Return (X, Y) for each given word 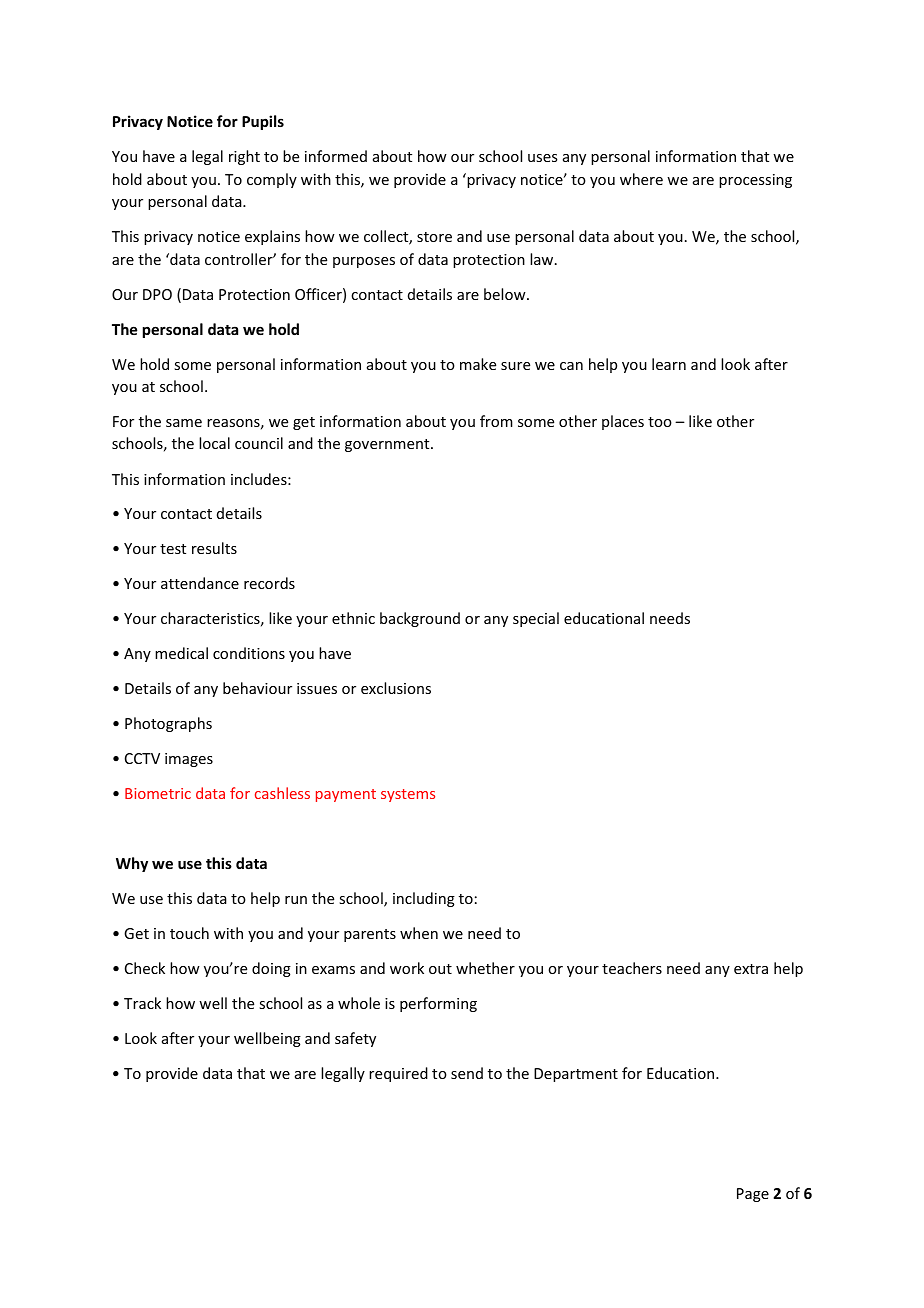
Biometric (158, 793)
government (388, 445)
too (660, 422)
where (641, 179)
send (467, 1073)
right (244, 157)
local (214, 443)
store (434, 237)
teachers (632, 968)
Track (142, 1003)
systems (408, 795)
